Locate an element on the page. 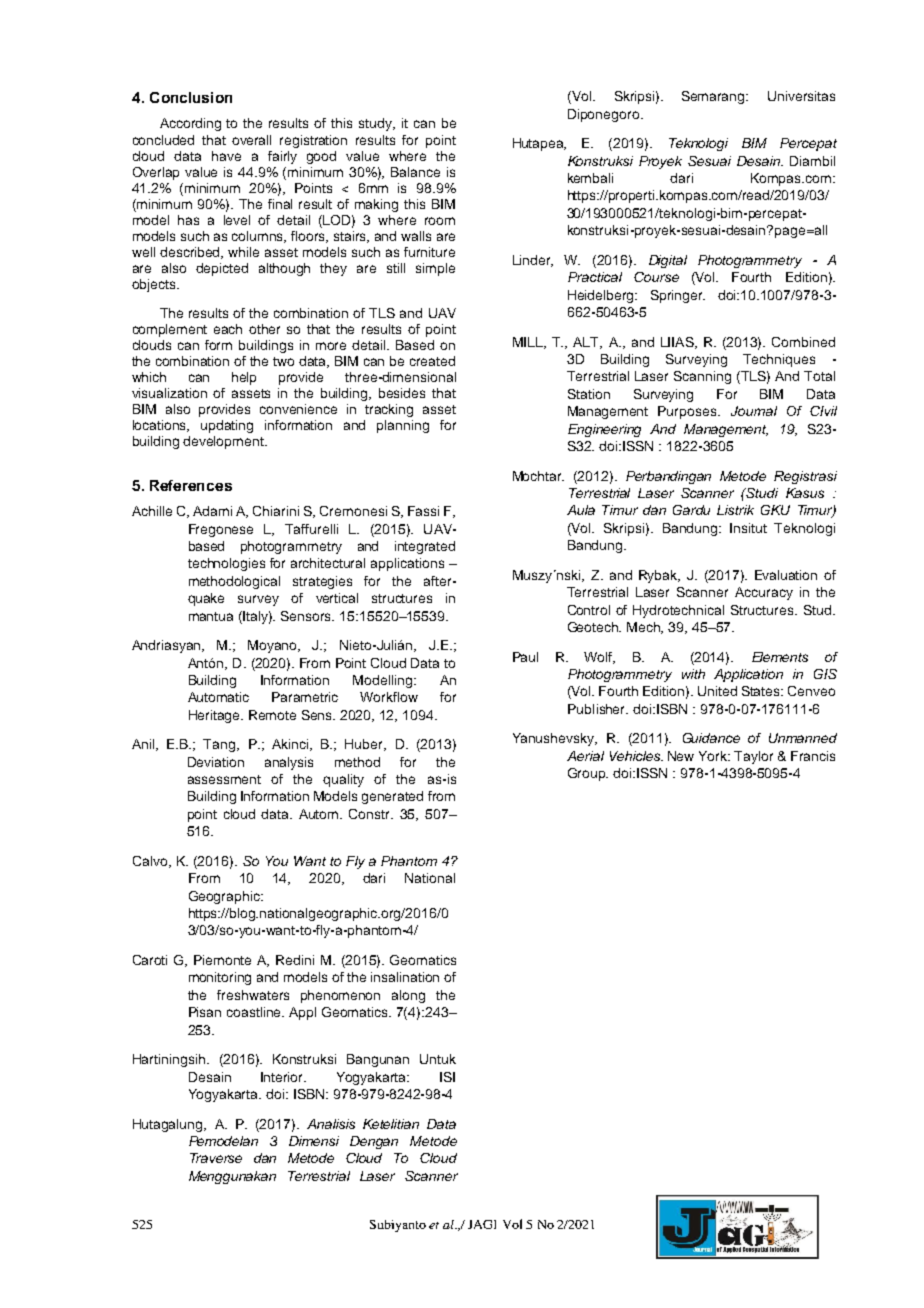  Digital is located at coordinates (668, 261).
